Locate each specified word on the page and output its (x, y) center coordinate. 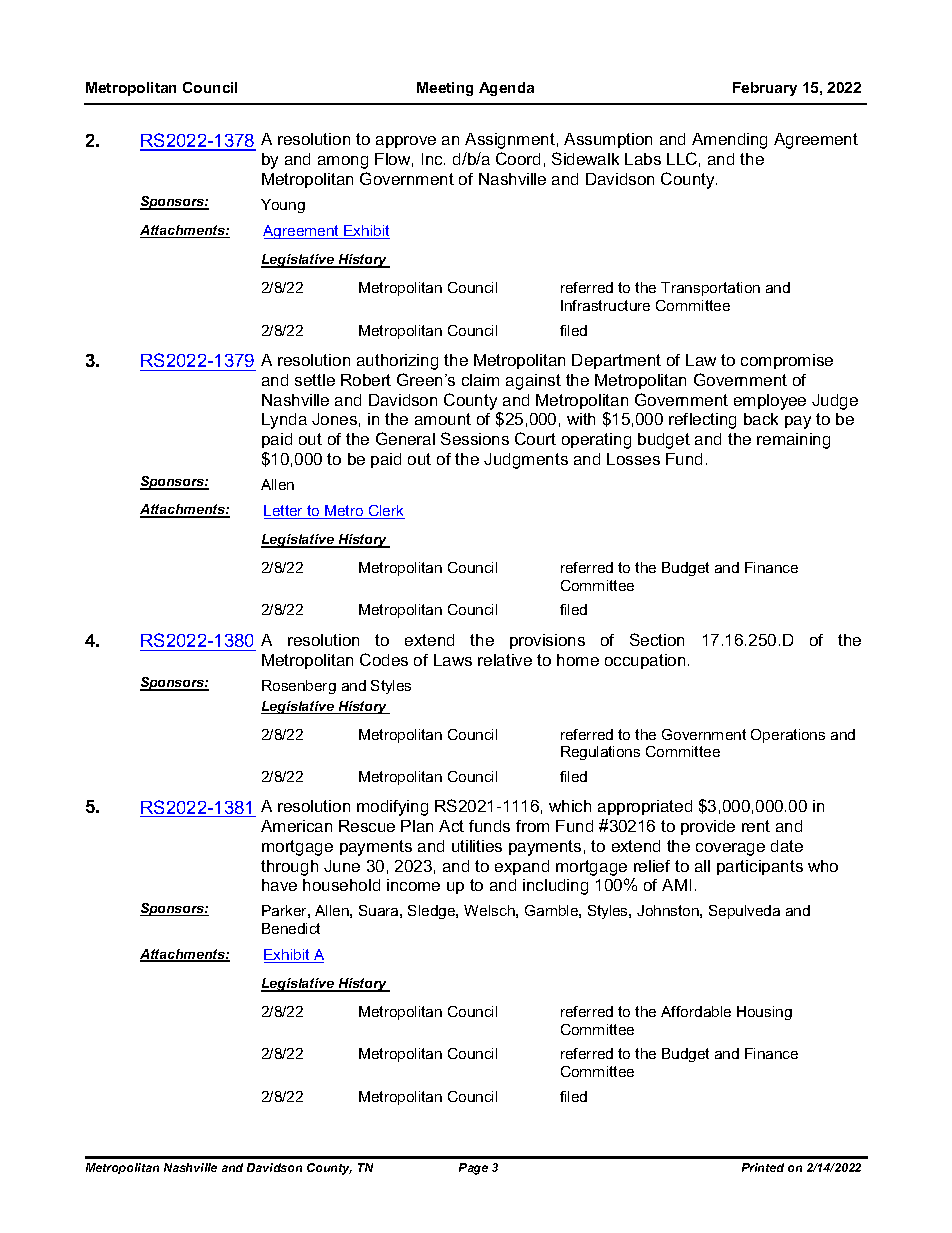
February (765, 89)
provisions (547, 641)
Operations (788, 736)
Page (473, 1169)
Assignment (510, 141)
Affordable (696, 1011)
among (343, 162)
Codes (384, 659)
